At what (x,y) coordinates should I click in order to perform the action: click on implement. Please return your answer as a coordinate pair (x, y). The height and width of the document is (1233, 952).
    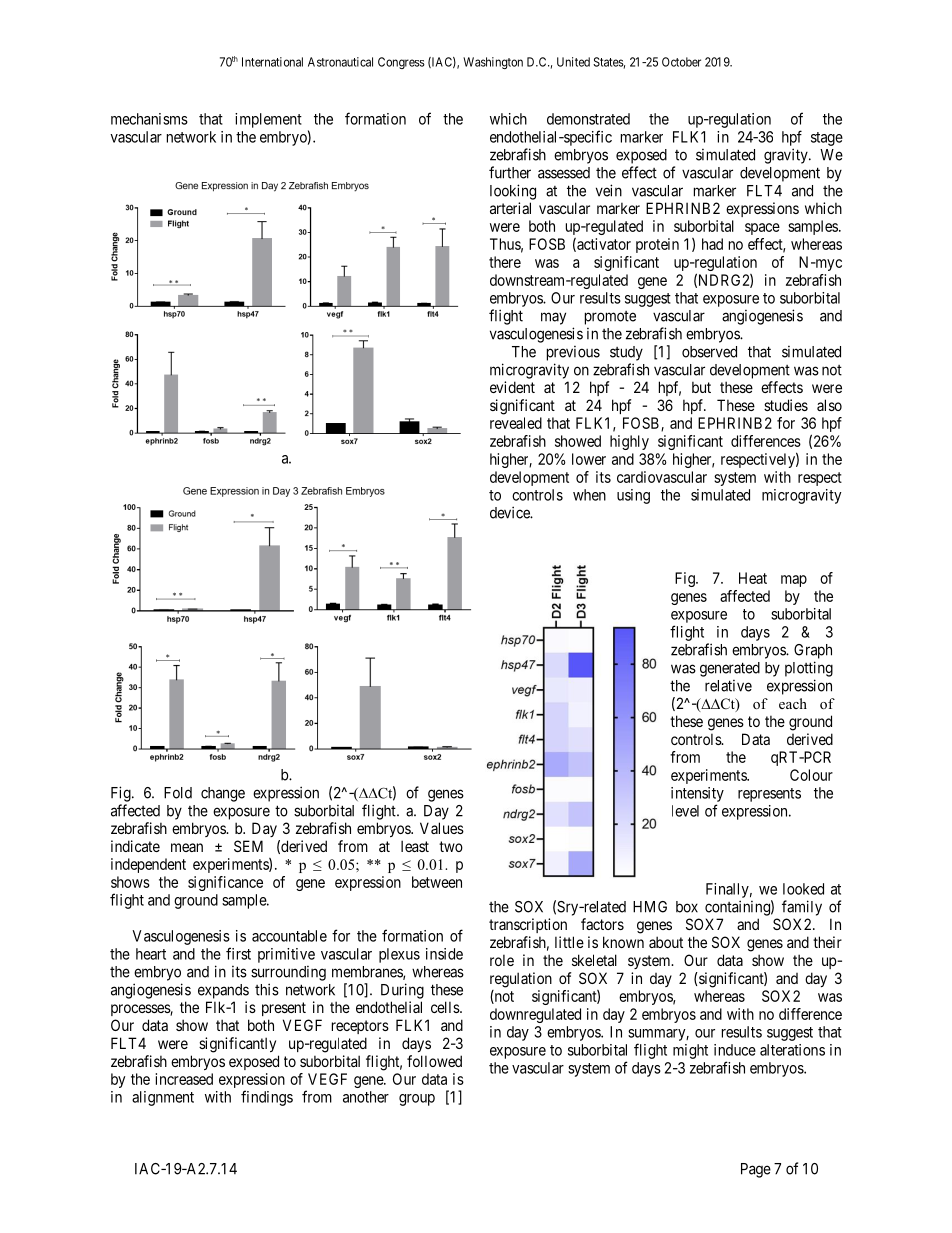
    Looking at the image, I should click on (268, 120).
